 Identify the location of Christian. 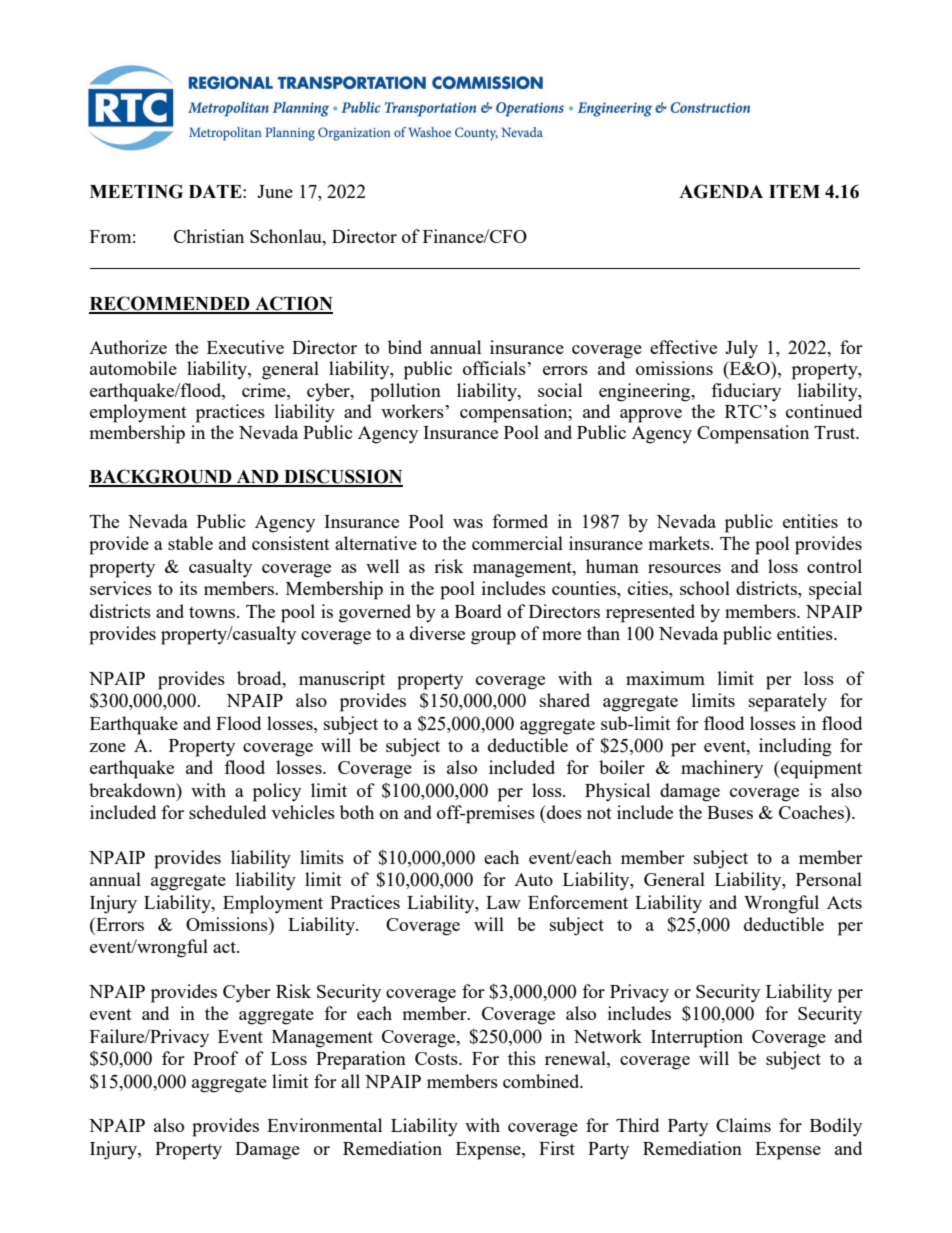
(209, 236).
